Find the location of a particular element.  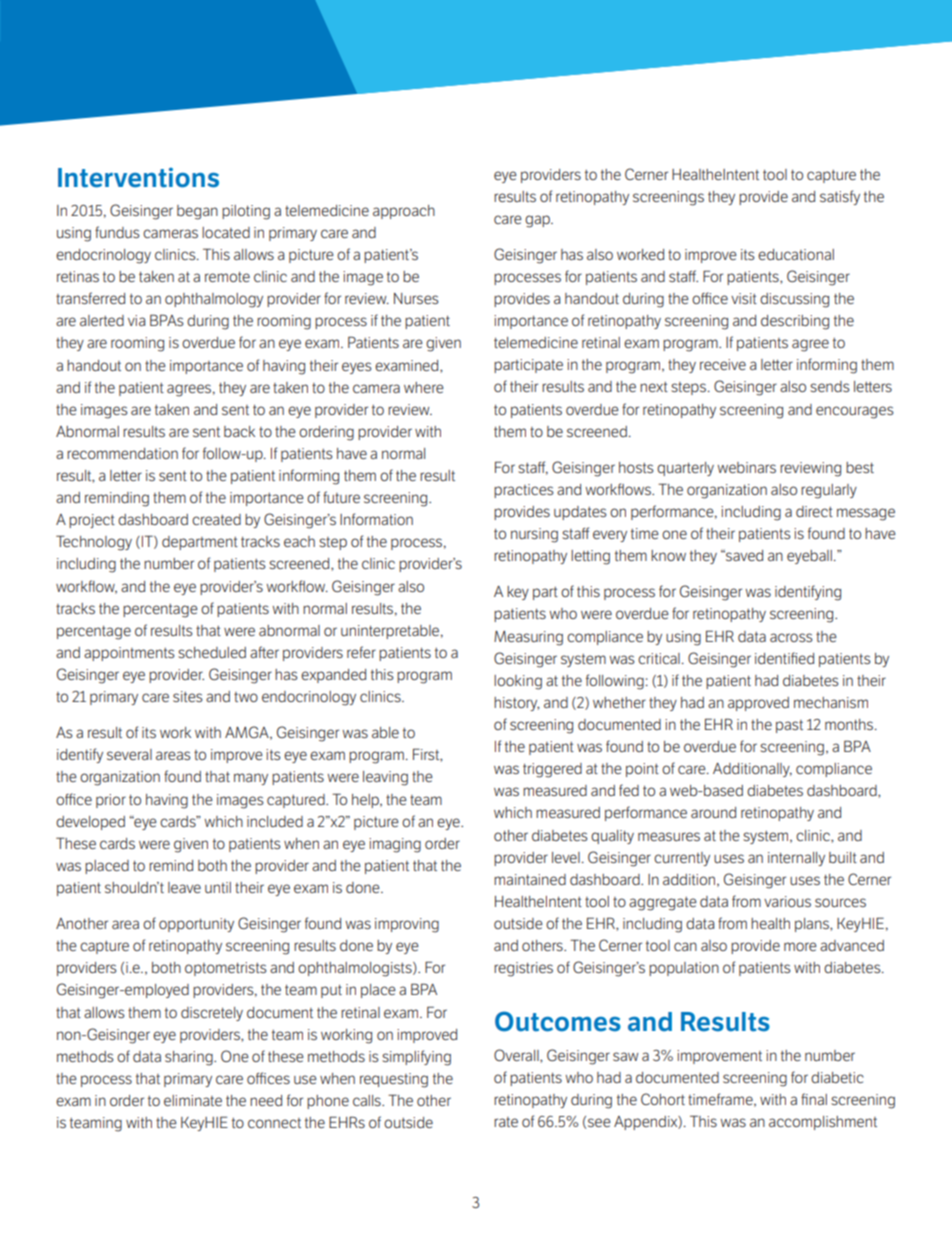

several is located at coordinates (129, 754).
